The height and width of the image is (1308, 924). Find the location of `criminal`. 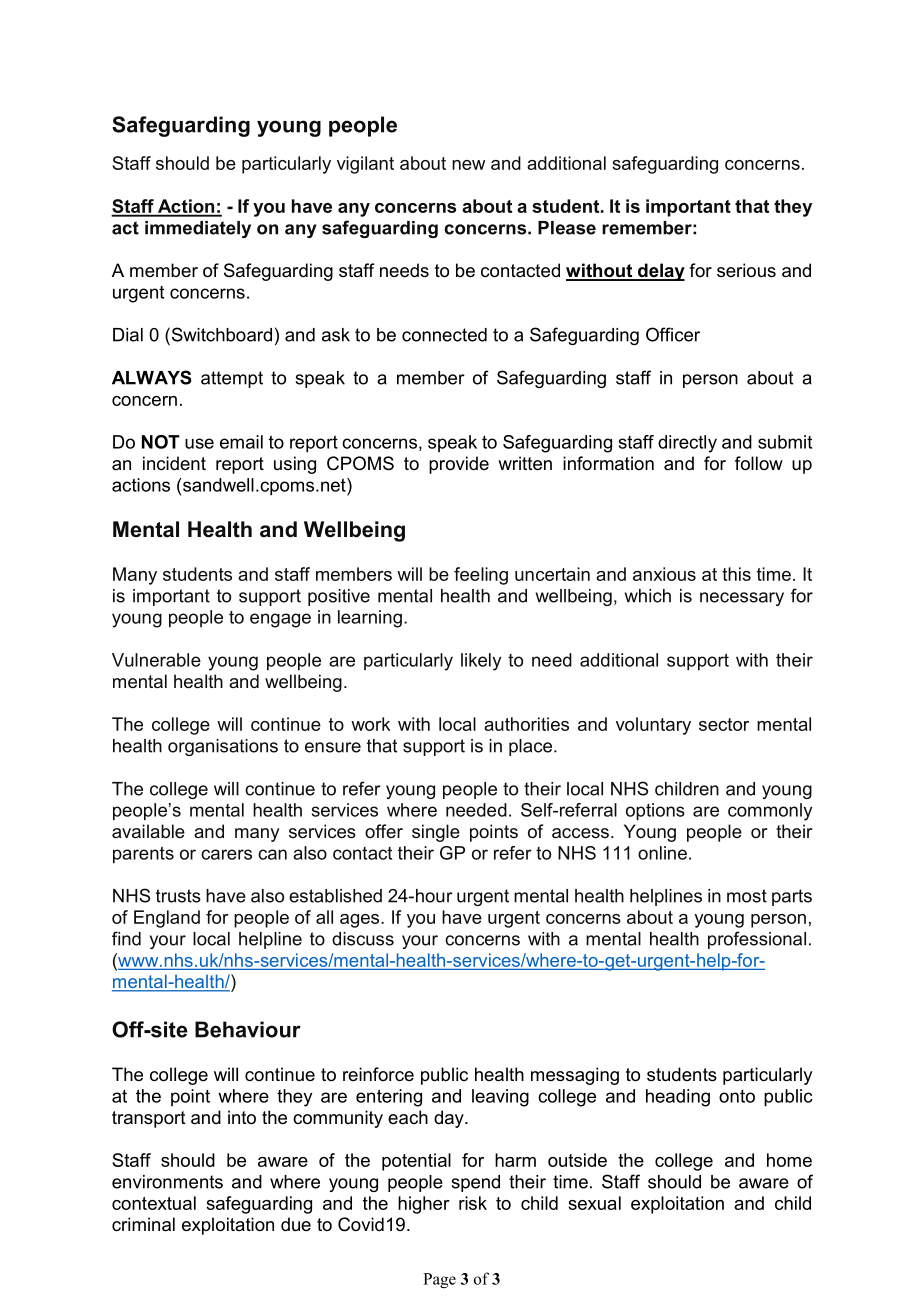

criminal is located at coordinates (143, 1224).
